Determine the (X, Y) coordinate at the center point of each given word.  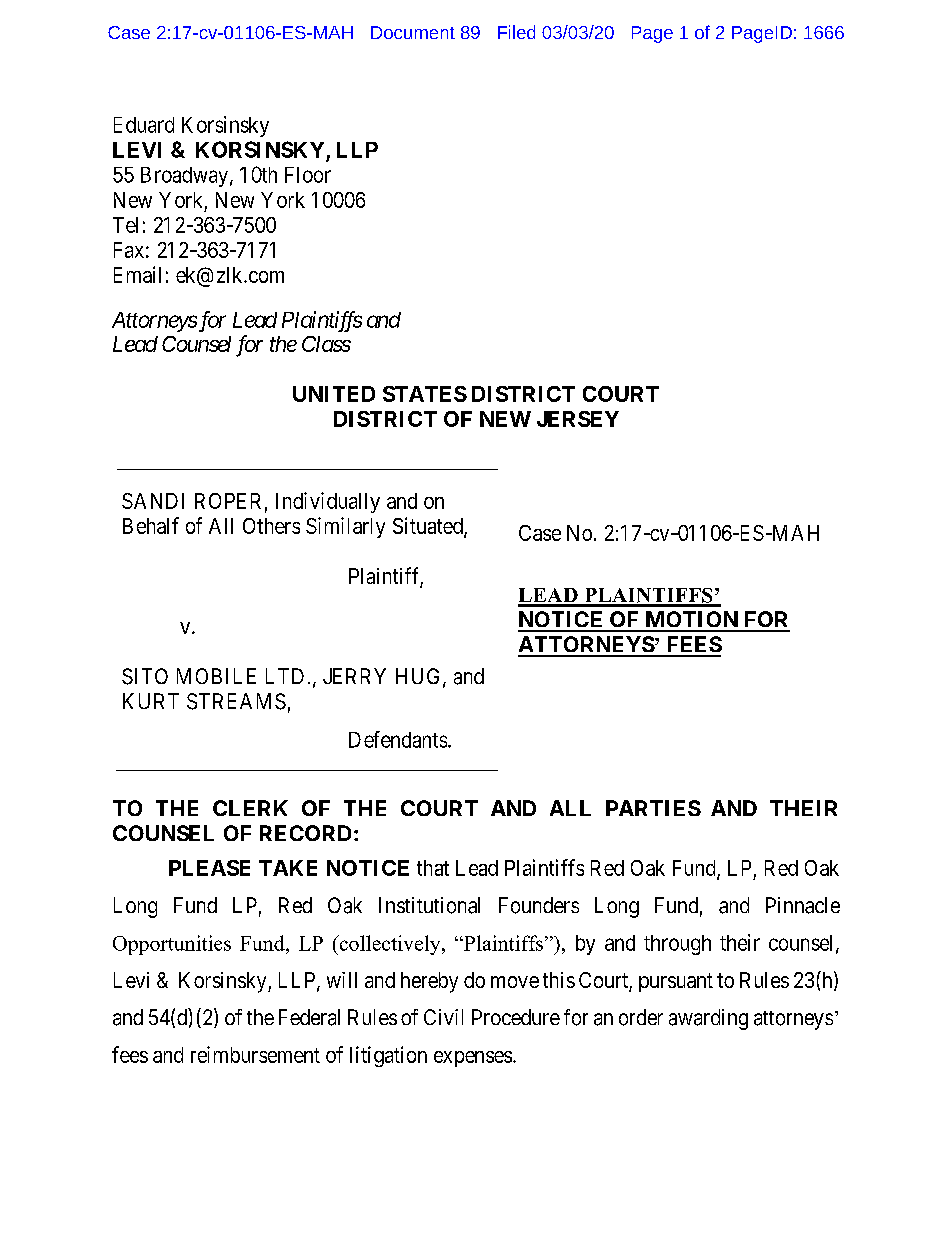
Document (413, 32)
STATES (425, 394)
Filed (516, 32)
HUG (420, 677)
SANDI (153, 501)
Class (326, 344)
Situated (429, 527)
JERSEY (578, 419)
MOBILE (216, 676)
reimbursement (255, 1054)
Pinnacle (803, 905)
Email (137, 274)
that (433, 868)
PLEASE (209, 868)
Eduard (144, 125)
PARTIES (653, 808)
